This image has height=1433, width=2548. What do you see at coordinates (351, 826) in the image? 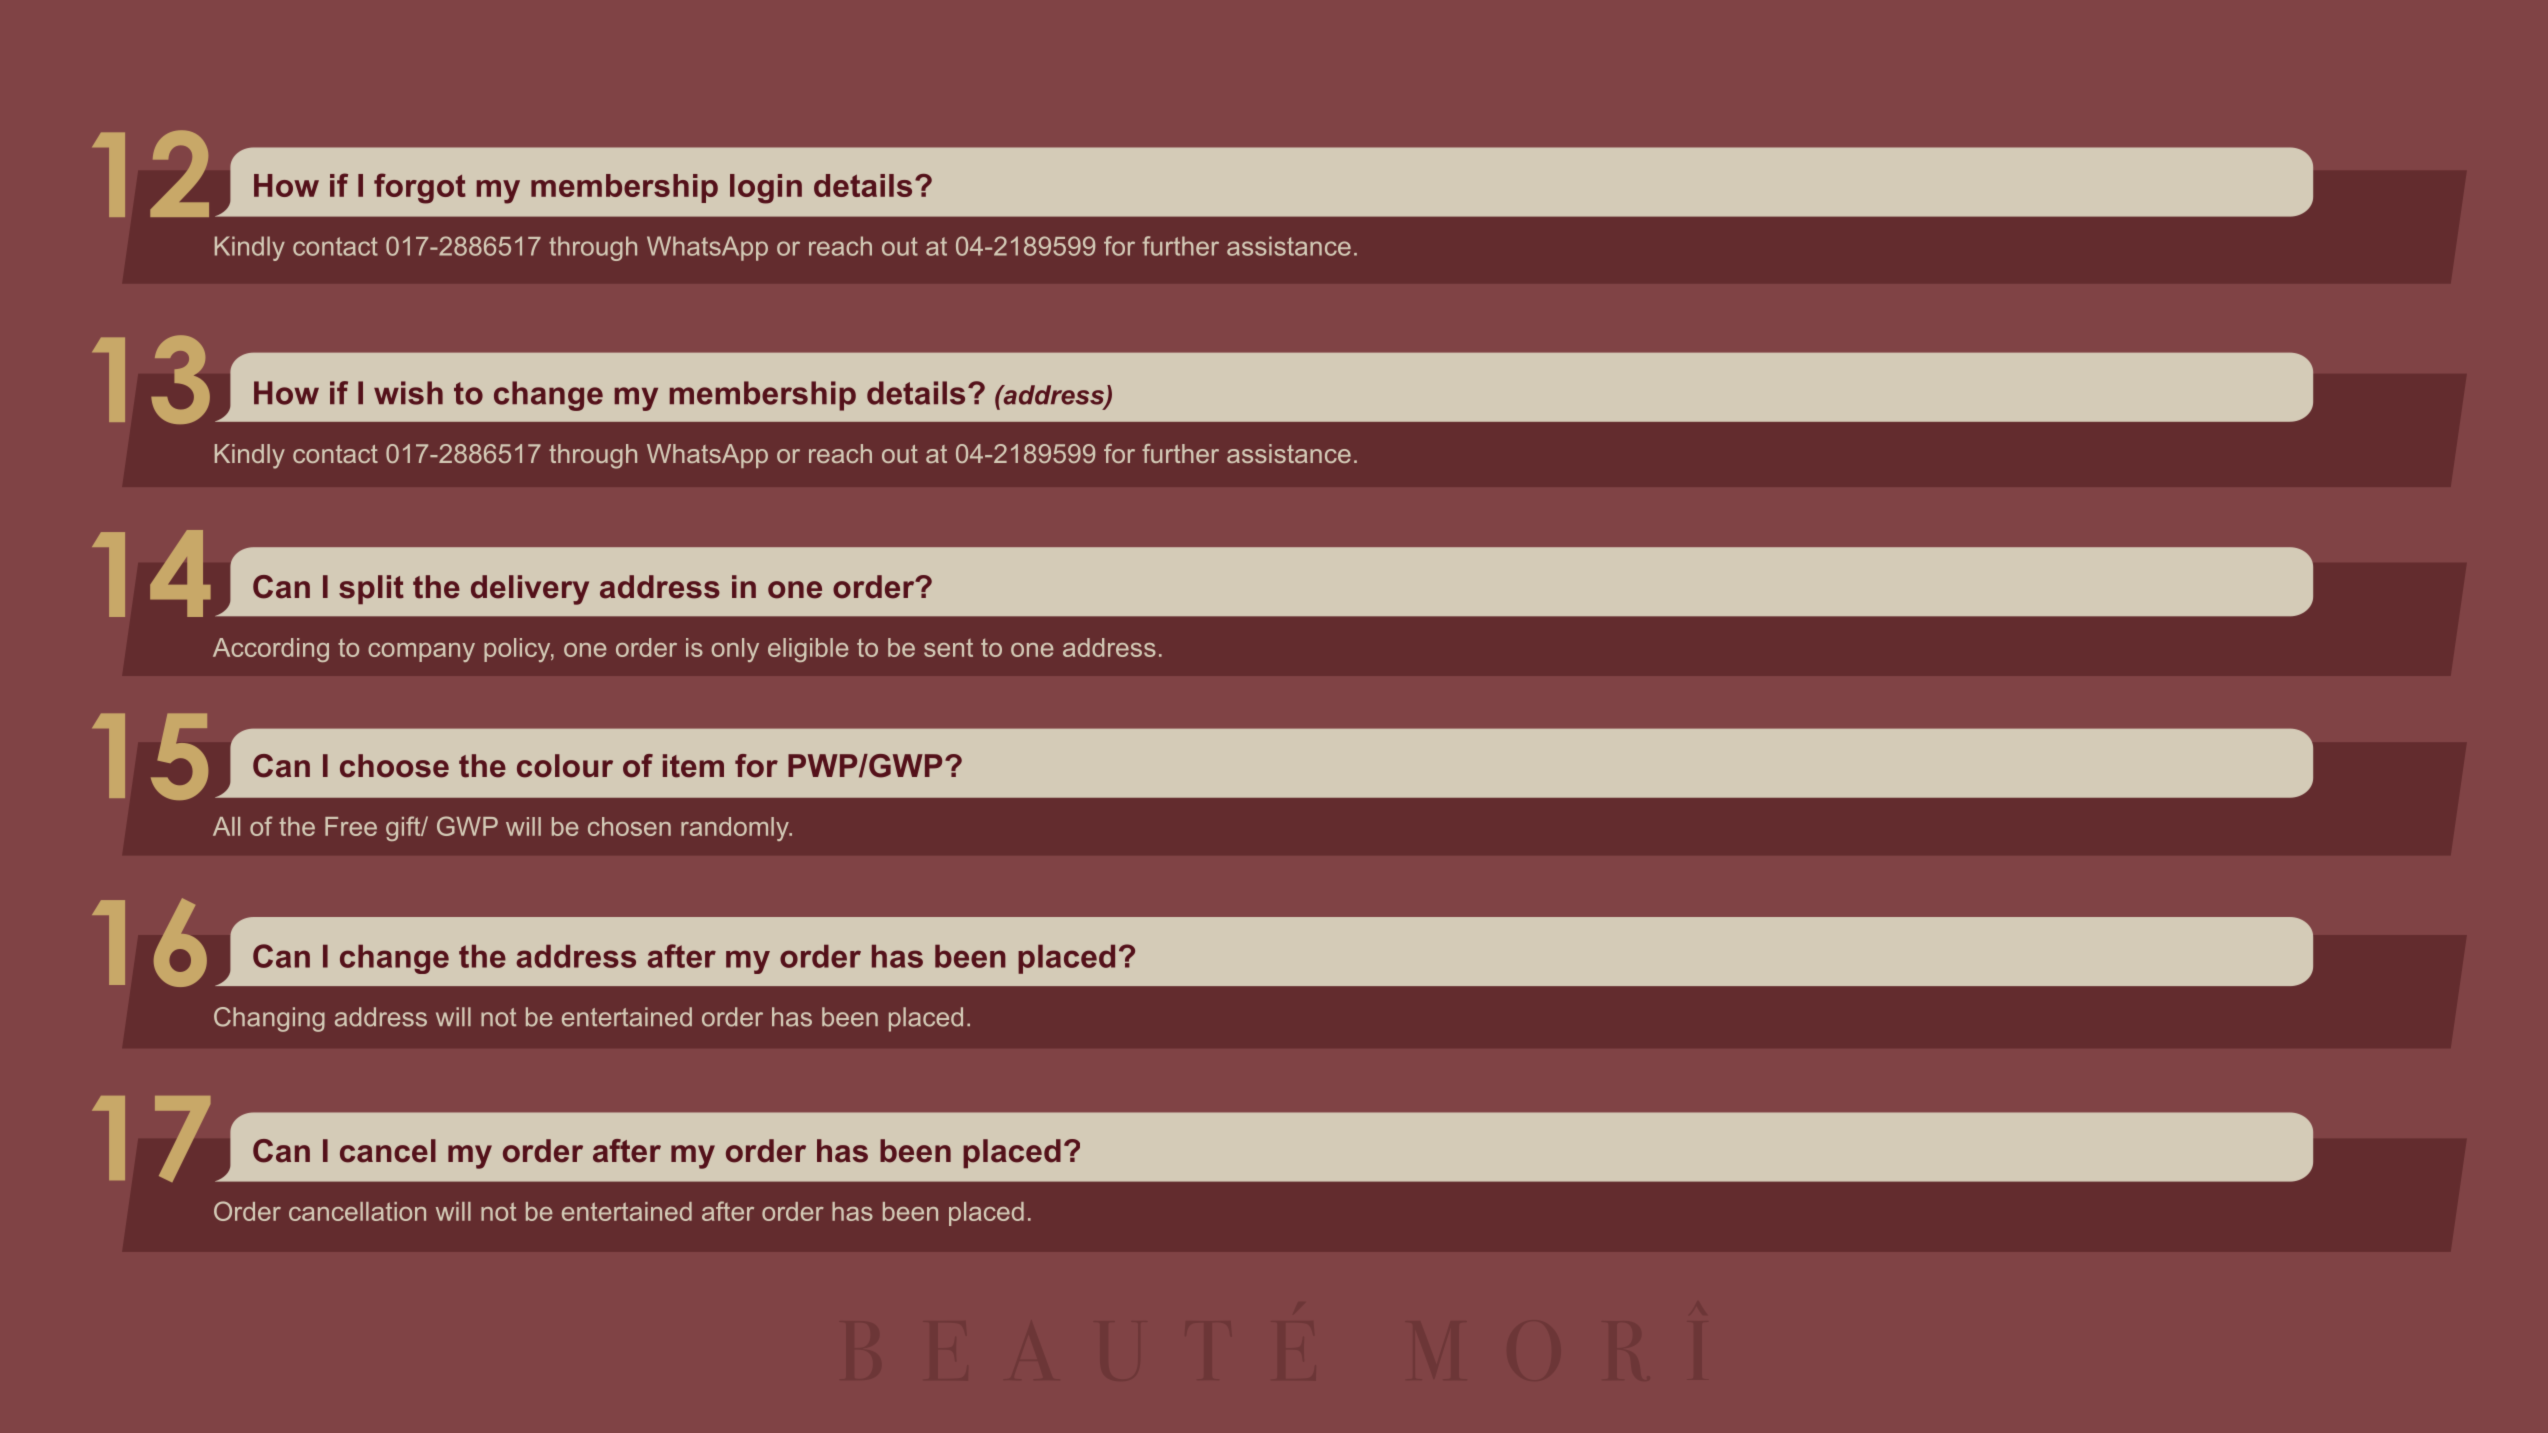
I see `Free` at bounding box center [351, 826].
